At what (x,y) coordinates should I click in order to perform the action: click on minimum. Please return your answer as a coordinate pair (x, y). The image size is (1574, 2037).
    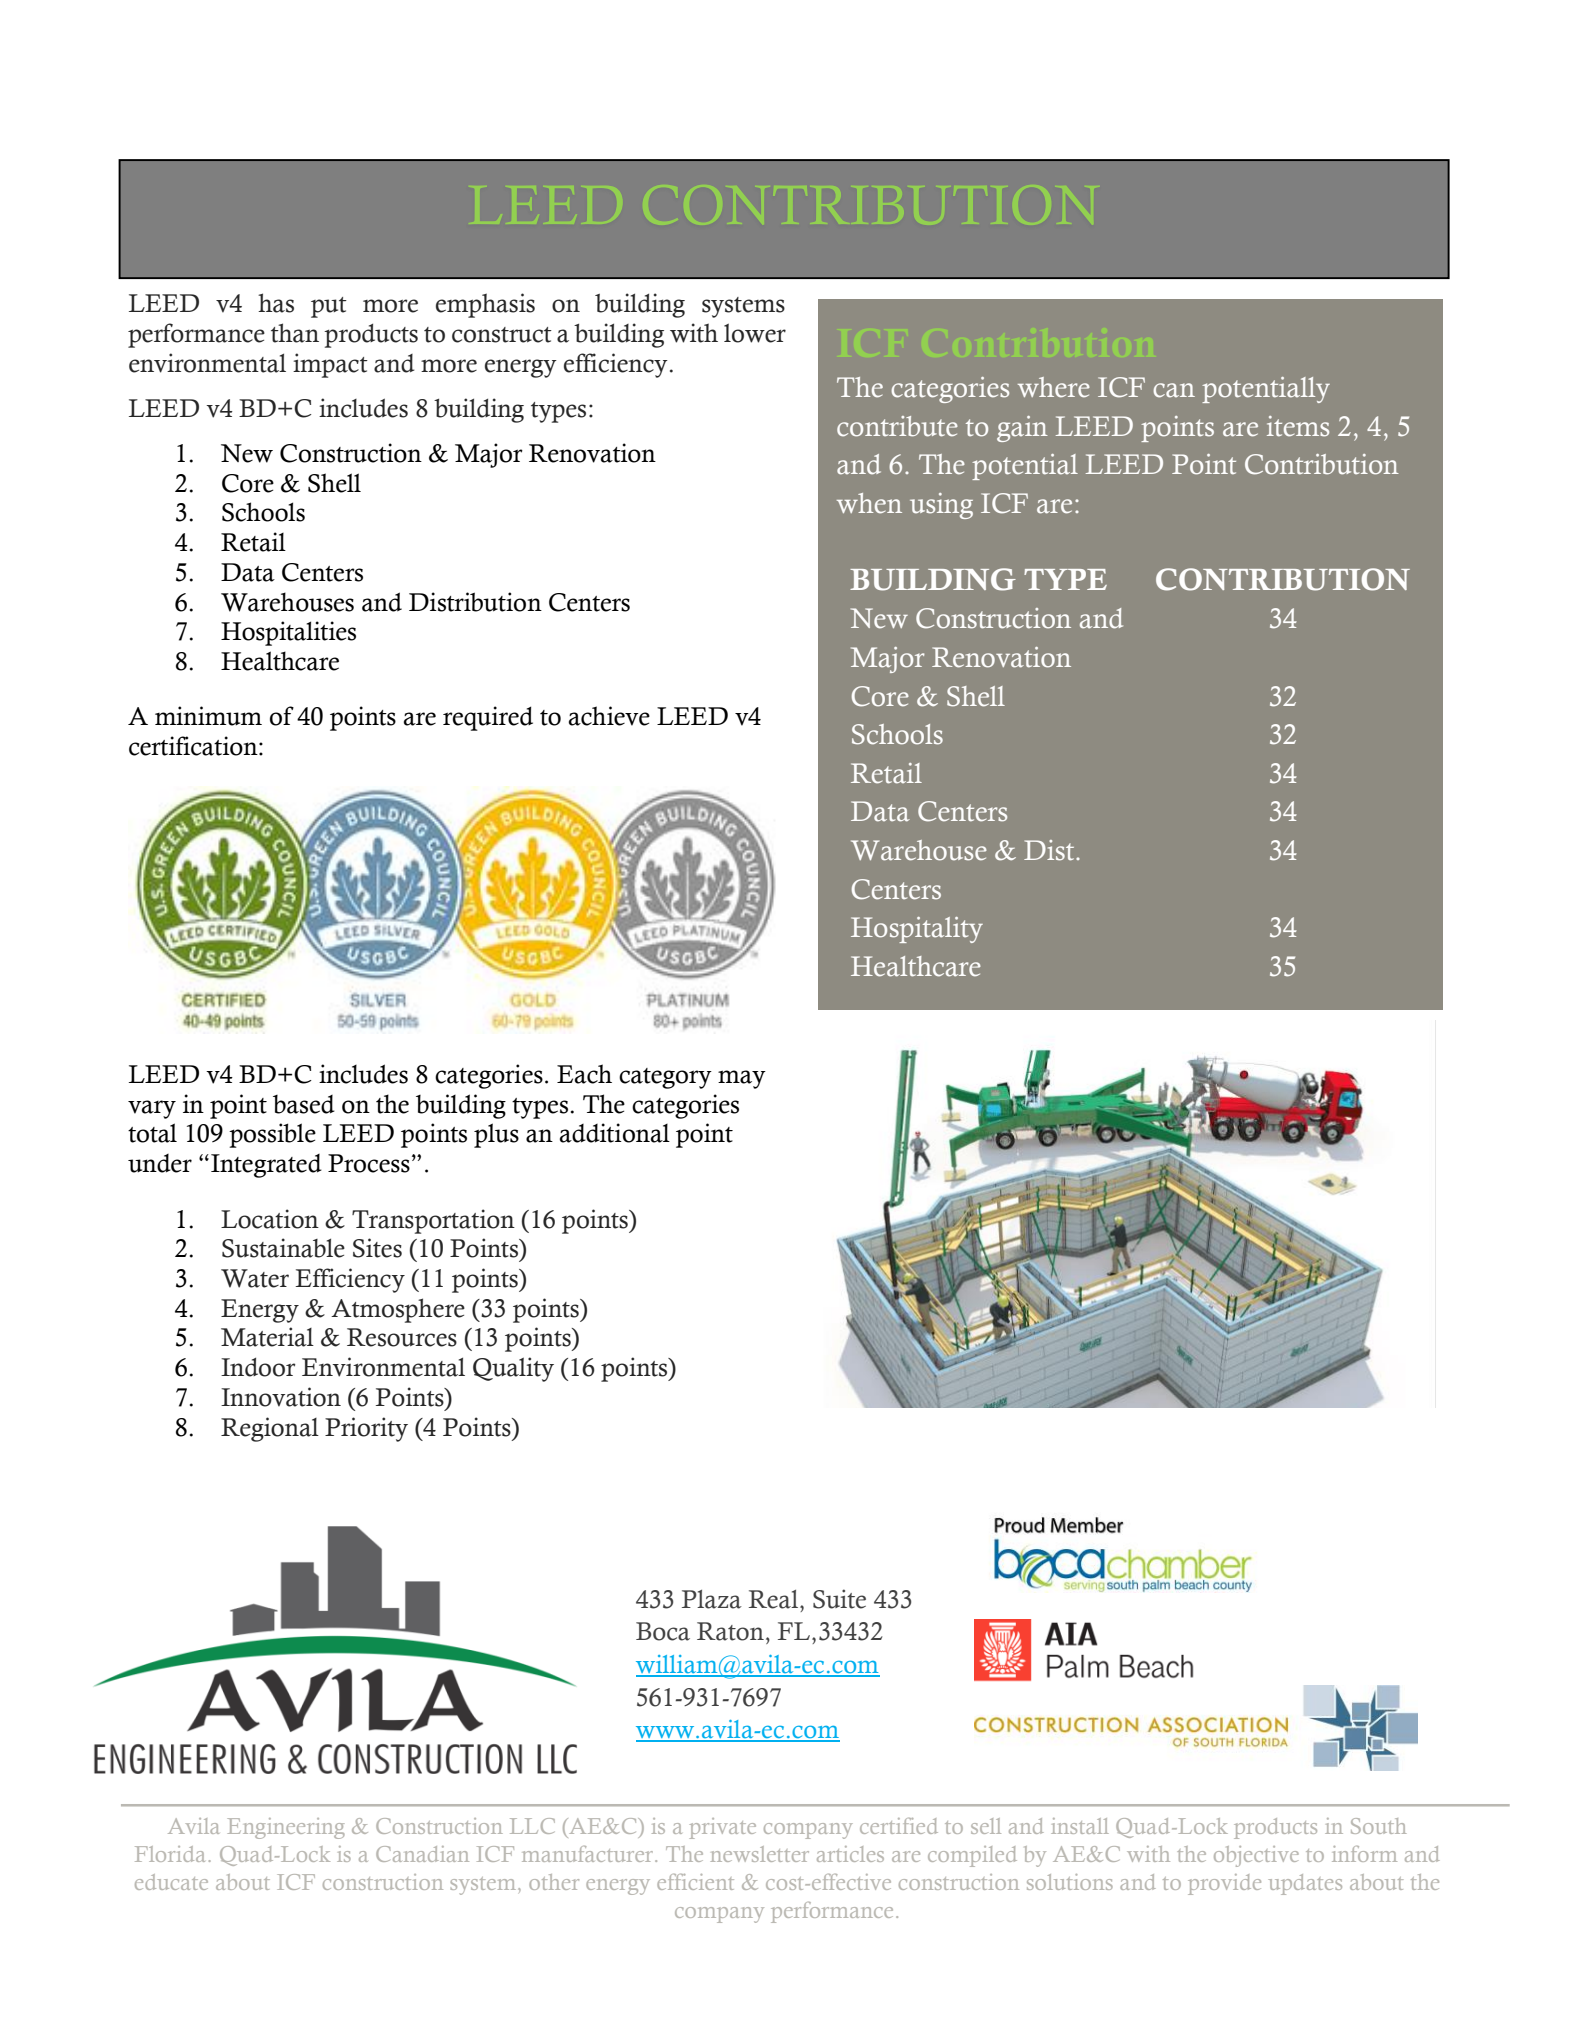
    Looking at the image, I should click on (208, 716).
